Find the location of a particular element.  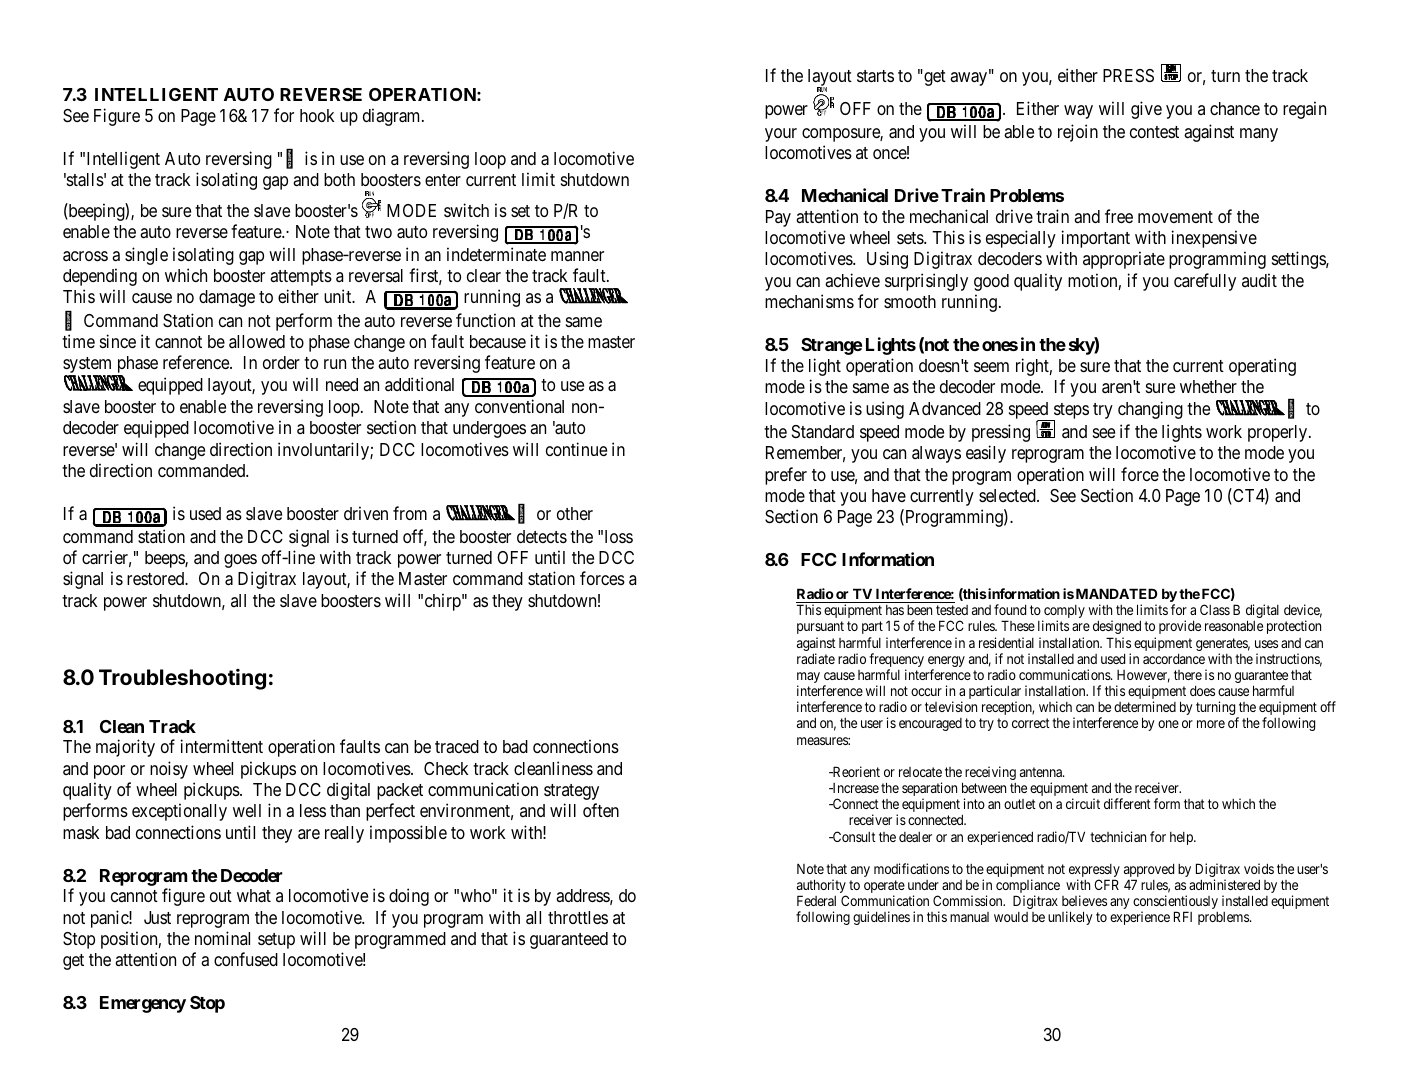

throttles is located at coordinates (578, 917).
